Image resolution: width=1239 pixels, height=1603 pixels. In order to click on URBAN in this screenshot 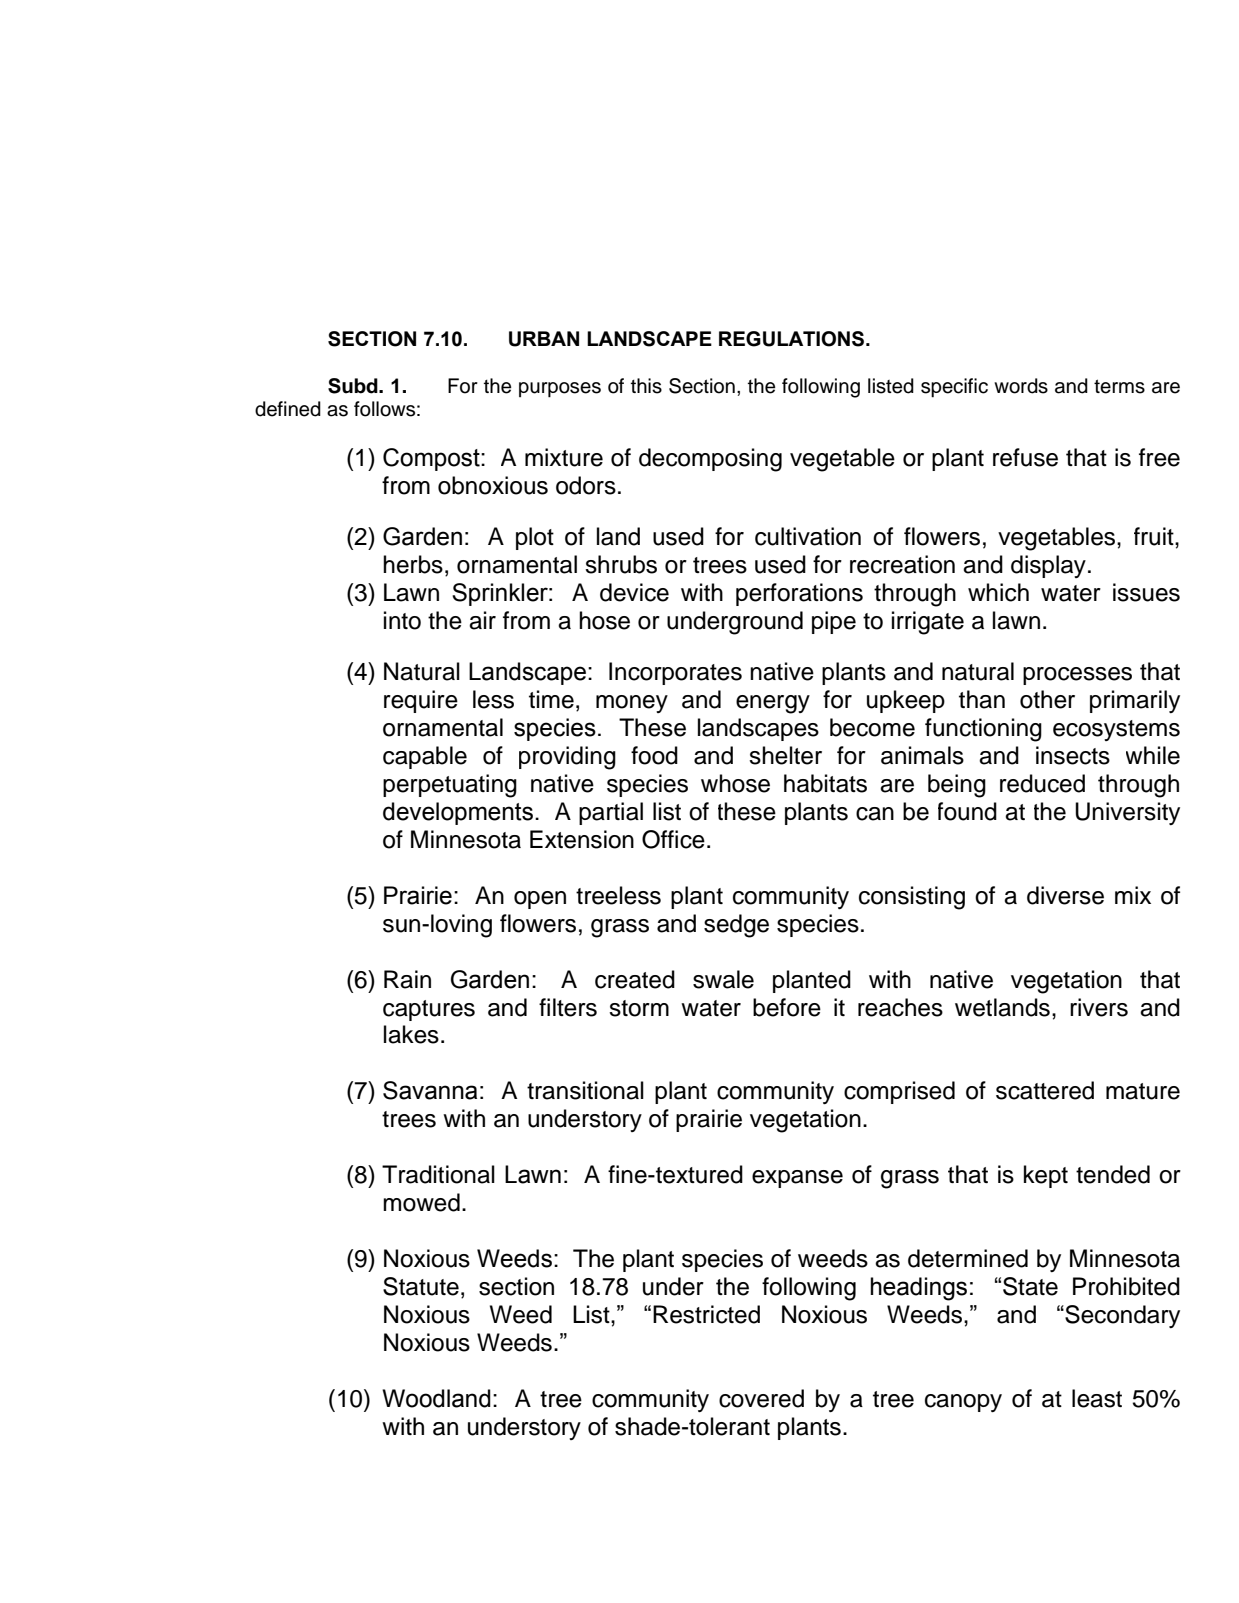, I will do `click(544, 339)`.
